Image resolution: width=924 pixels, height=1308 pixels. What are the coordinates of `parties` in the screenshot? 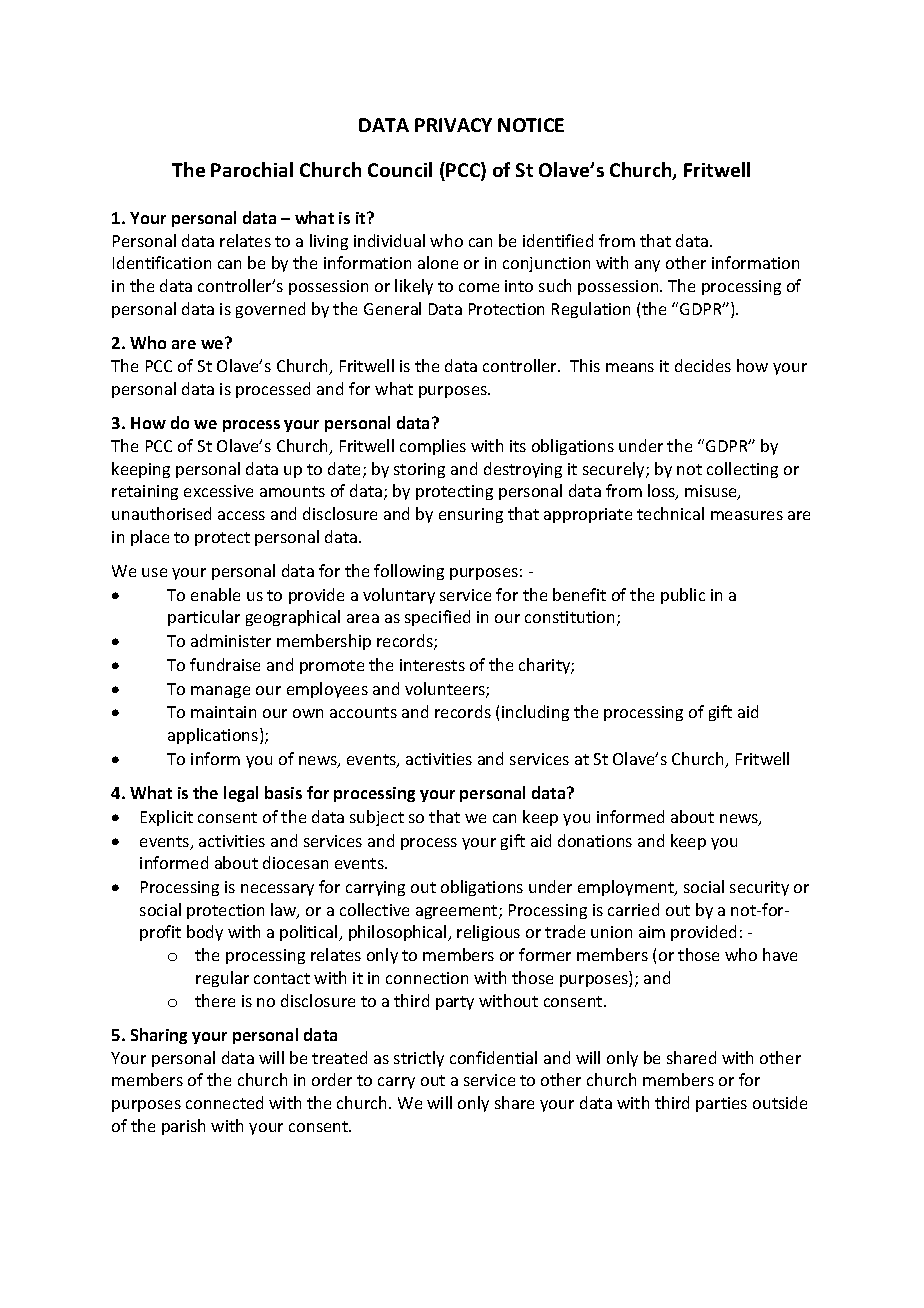 It's located at (721, 1104).
